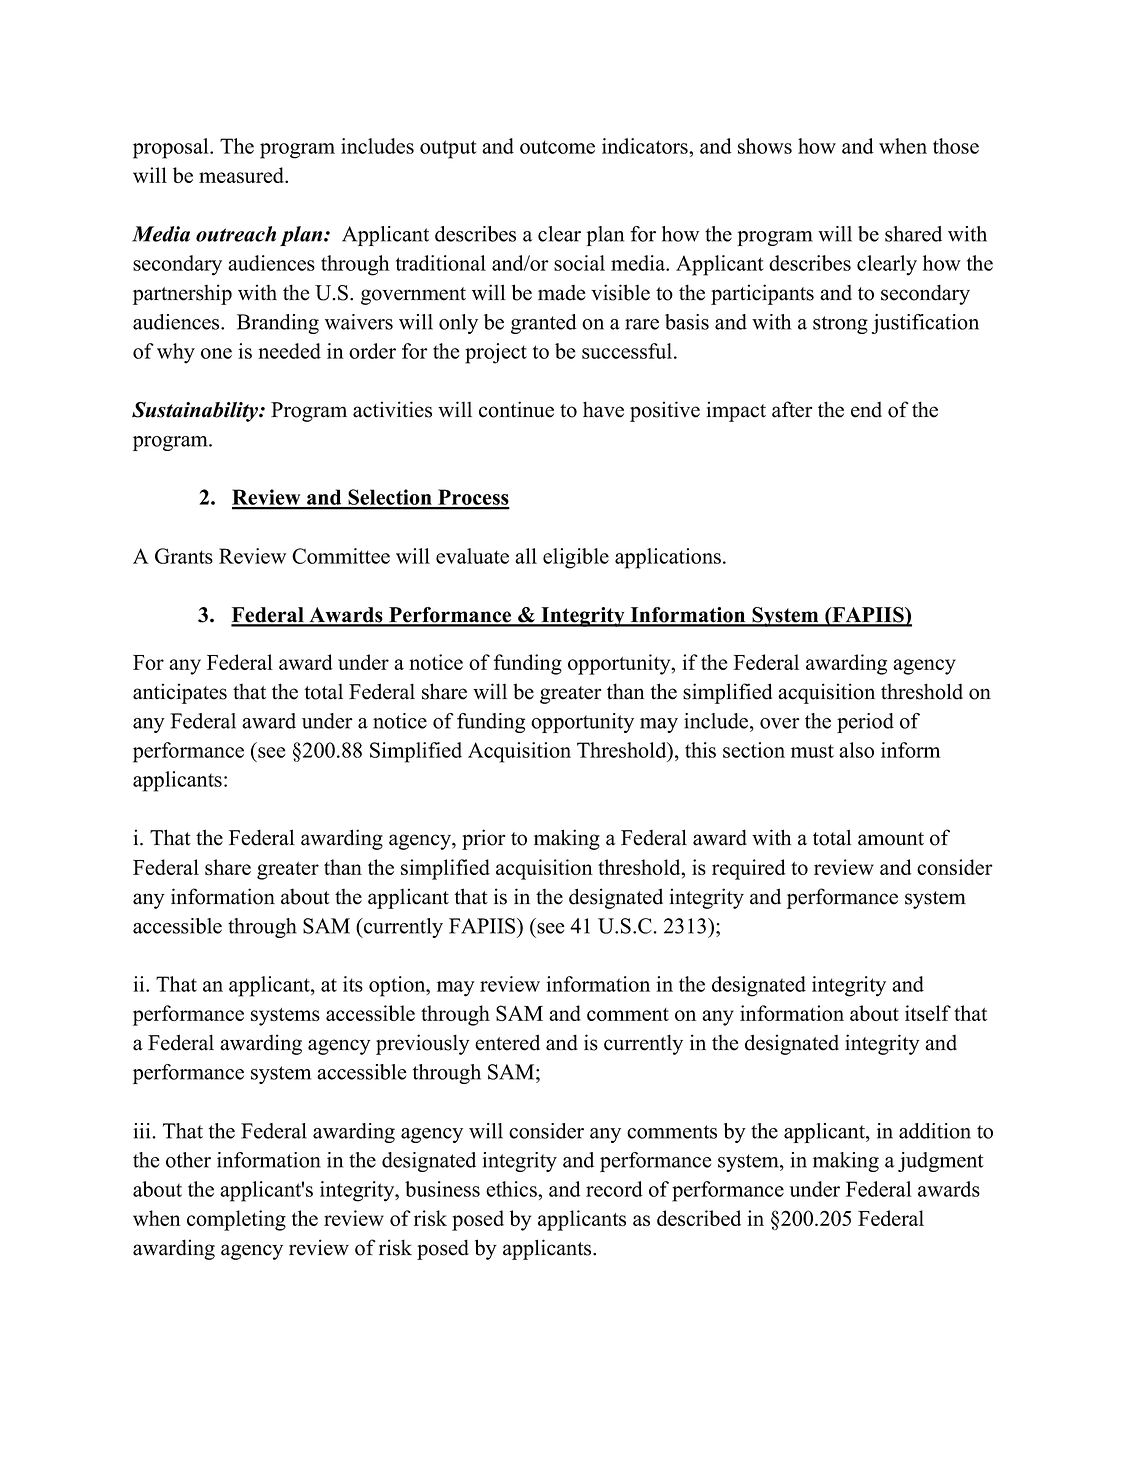 Image resolution: width=1129 pixels, height=1461 pixels. Describe the element at coordinates (512, 1189) in the screenshot. I see `ethics` at that location.
